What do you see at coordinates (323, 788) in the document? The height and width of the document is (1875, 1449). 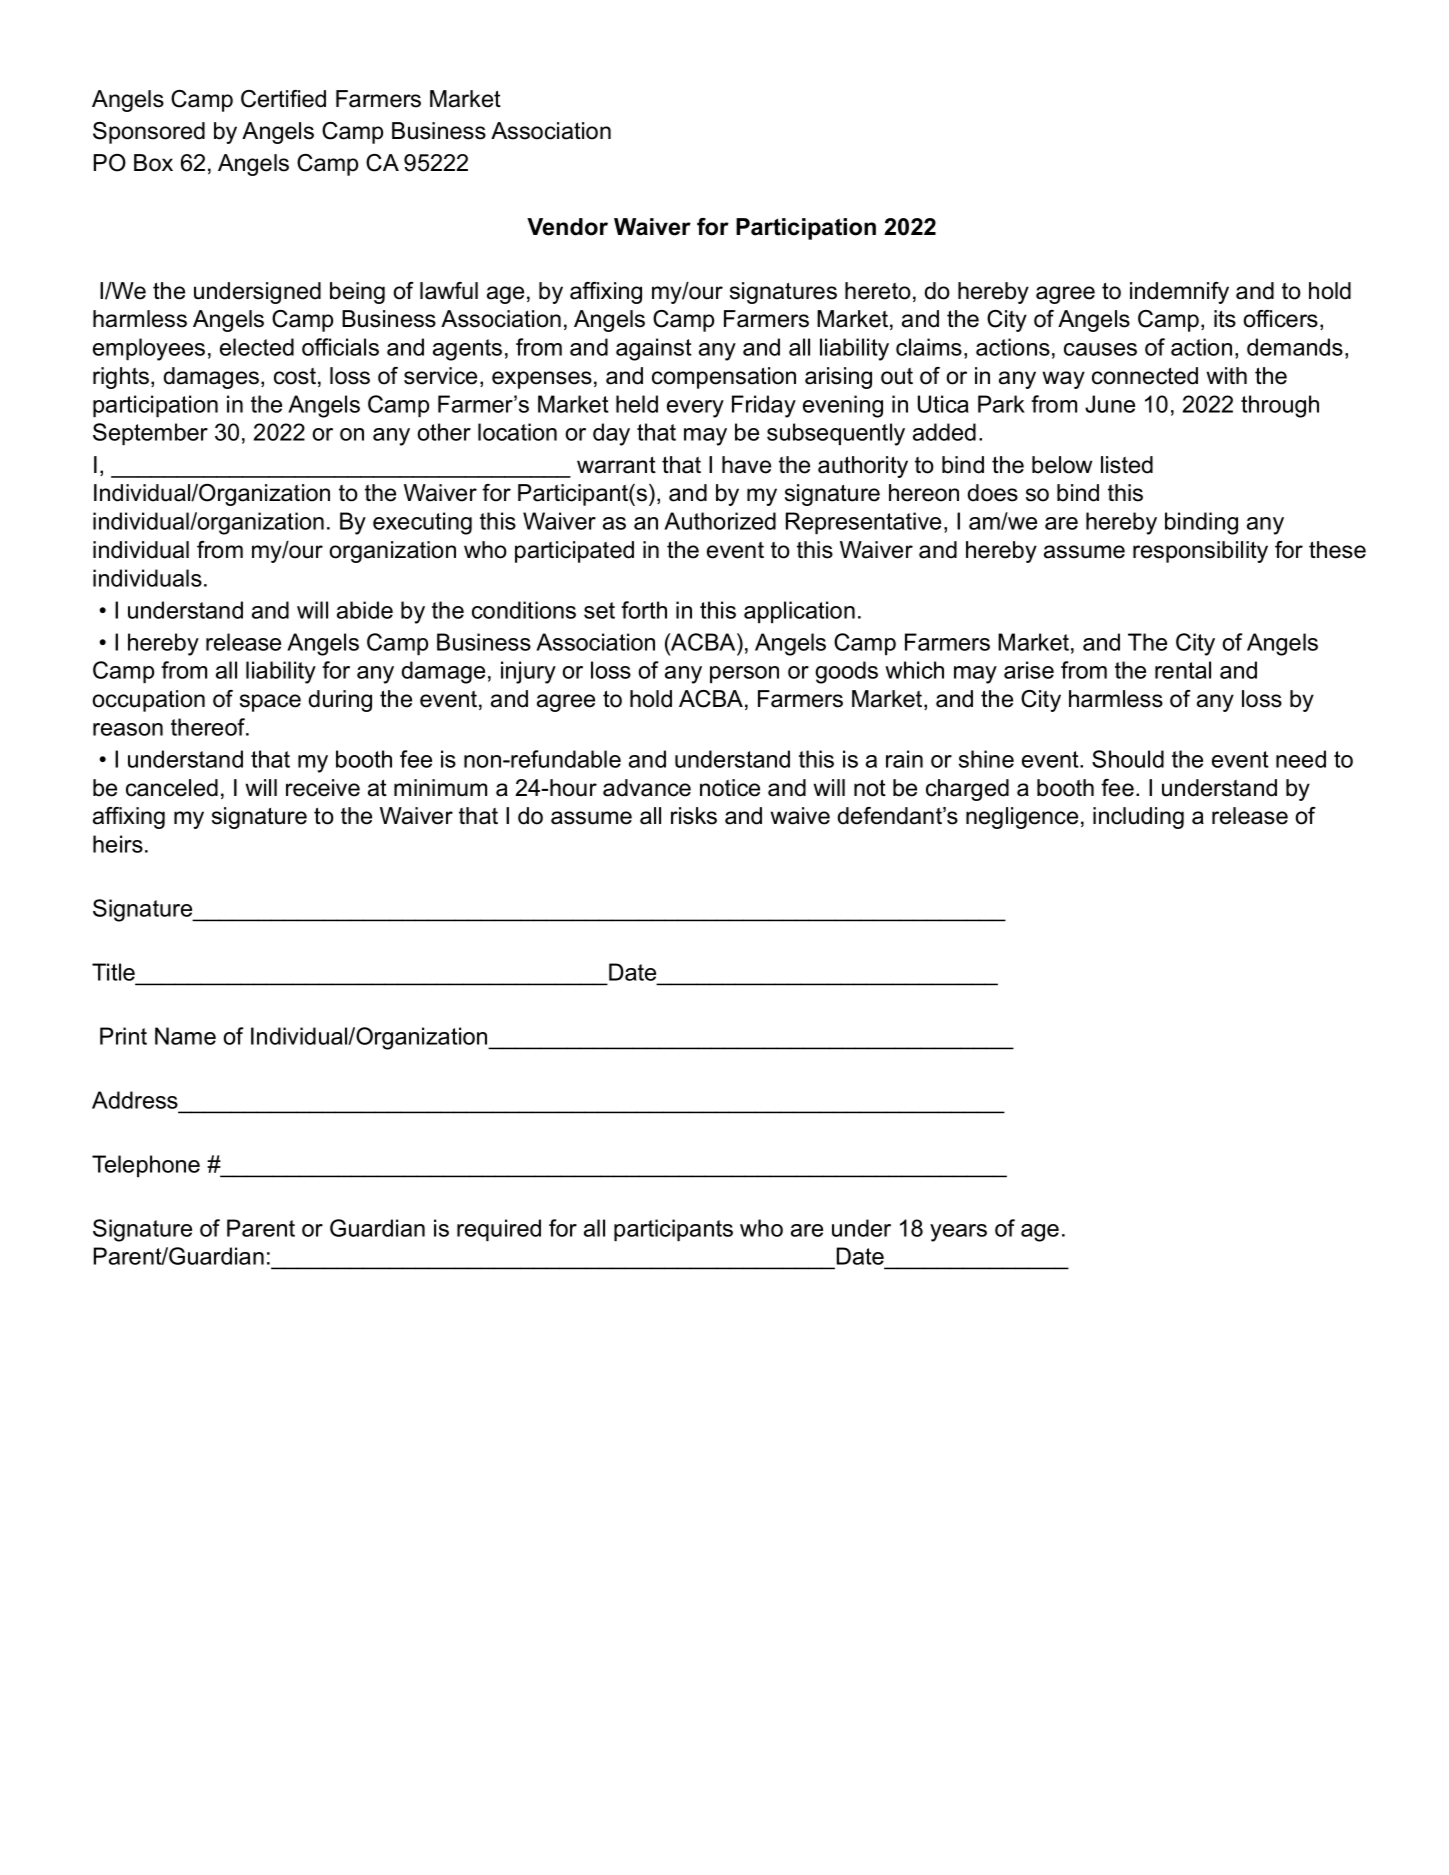 I see `receive` at bounding box center [323, 788].
